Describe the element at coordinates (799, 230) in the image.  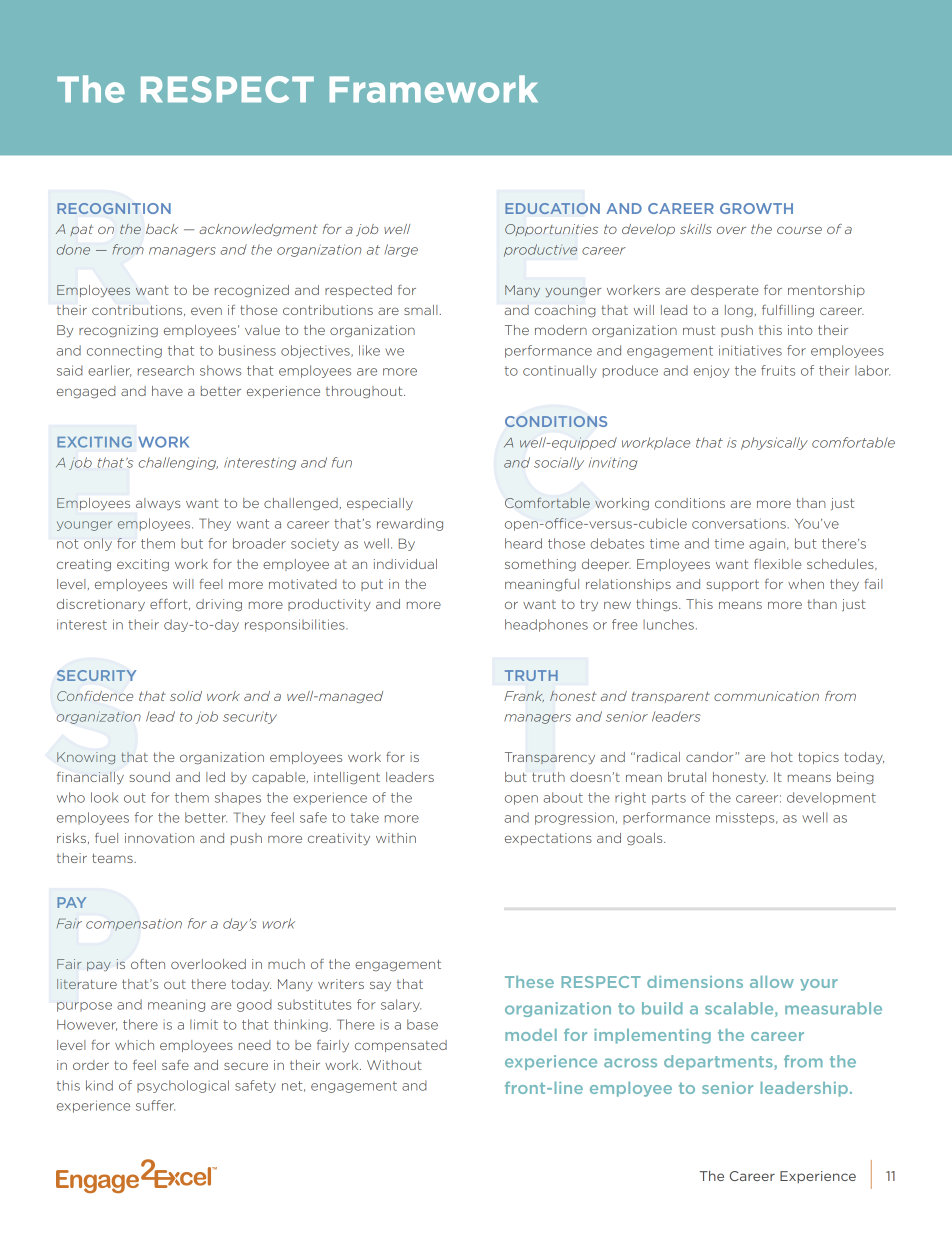
I see `course` at that location.
